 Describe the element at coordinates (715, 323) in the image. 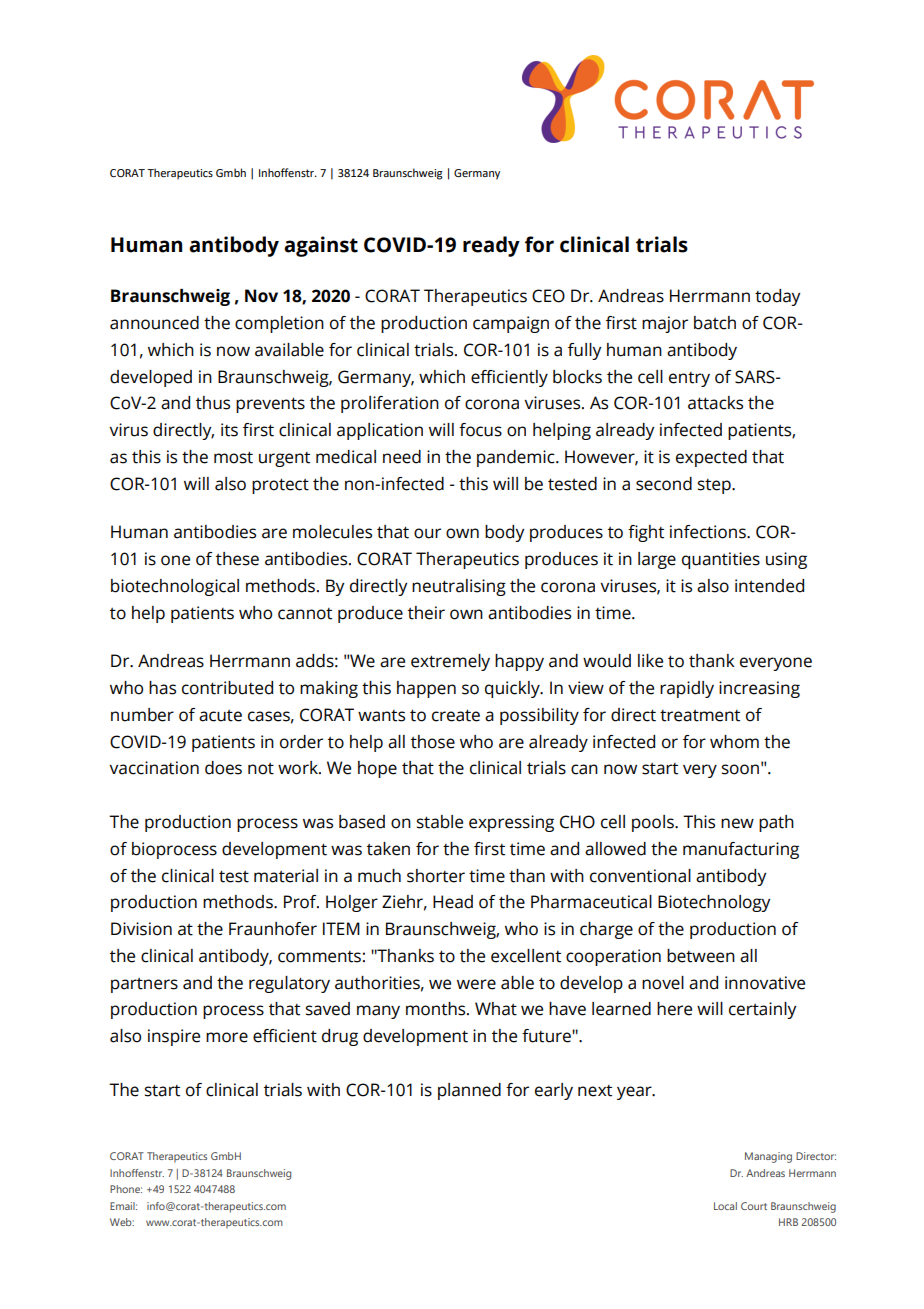

I see `batch` at that location.
